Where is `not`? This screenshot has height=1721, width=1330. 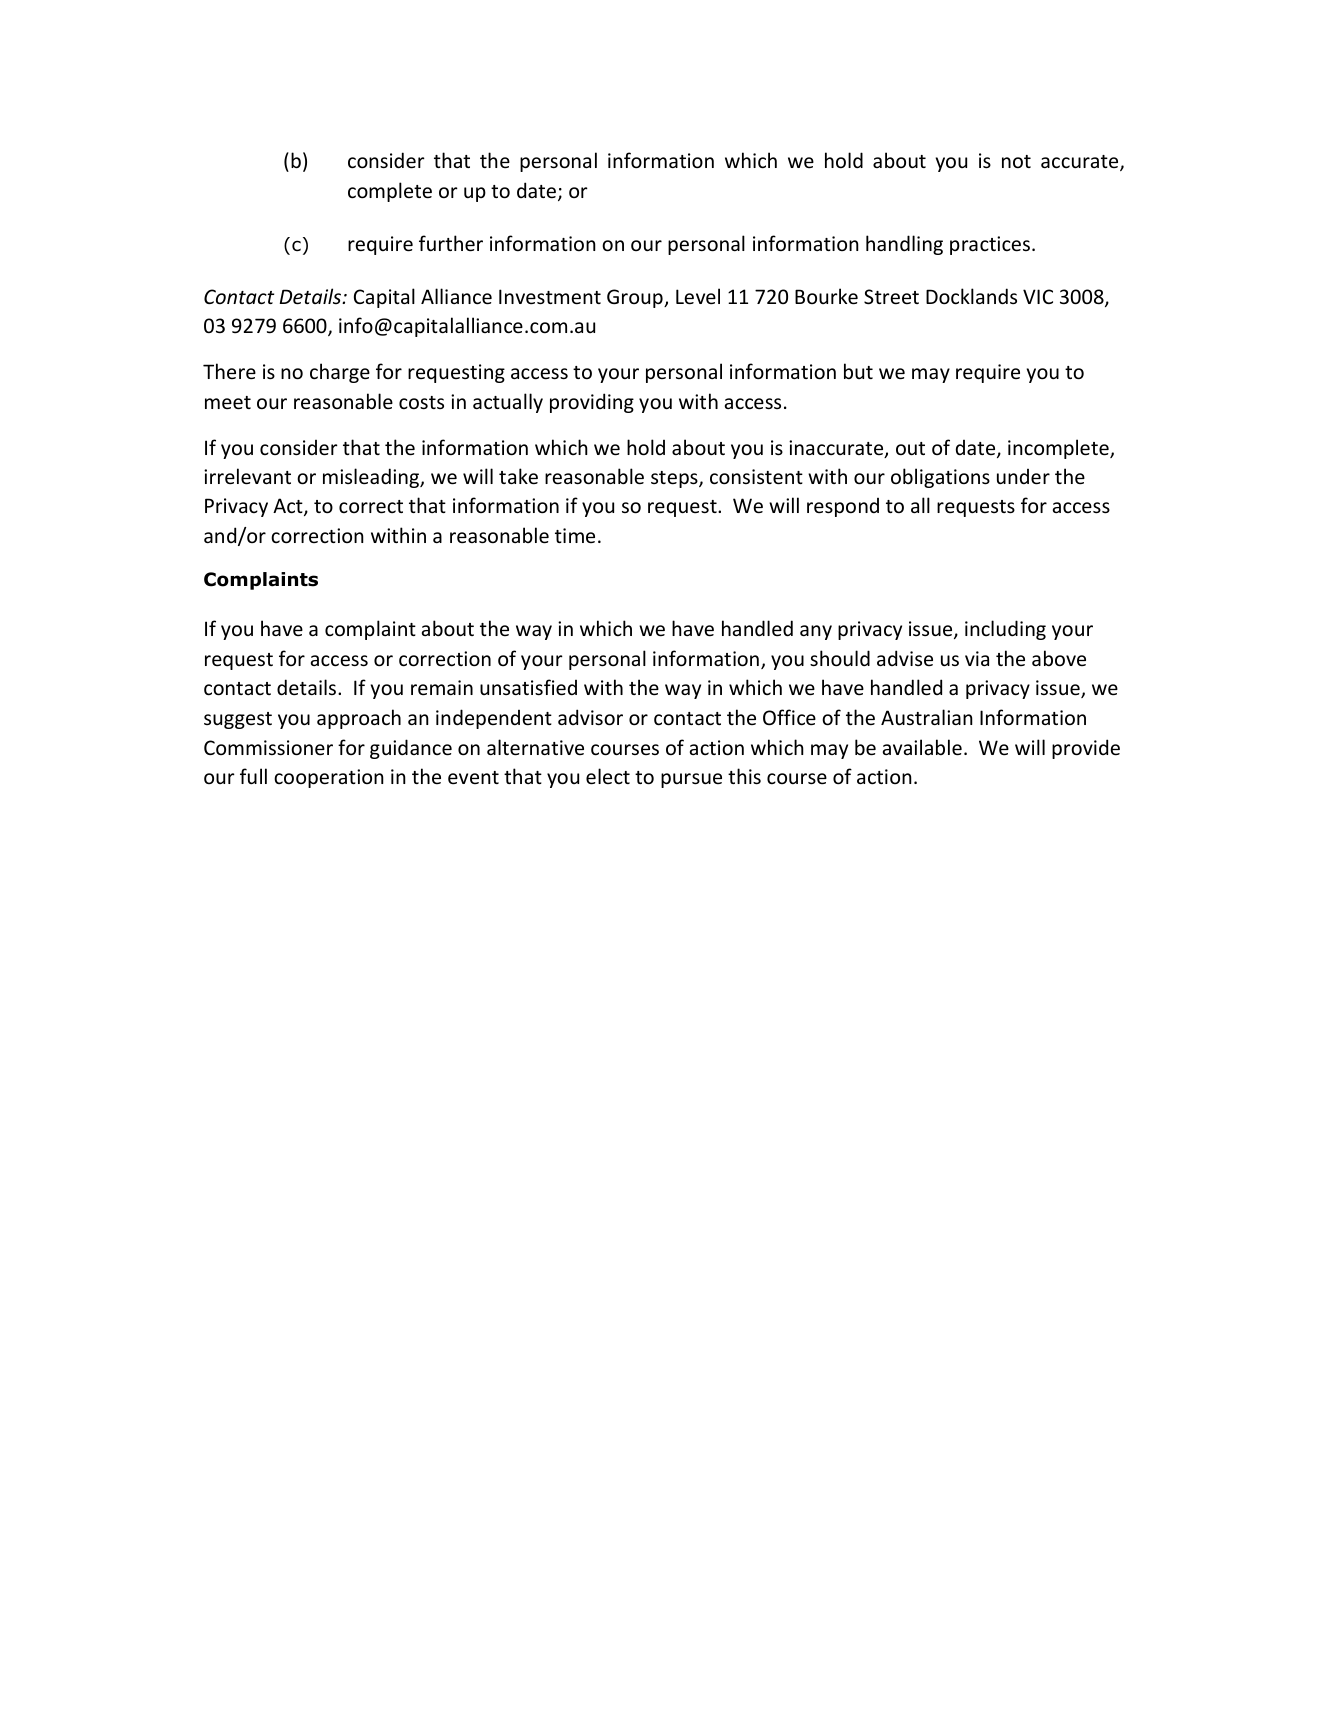 not is located at coordinates (1016, 162).
